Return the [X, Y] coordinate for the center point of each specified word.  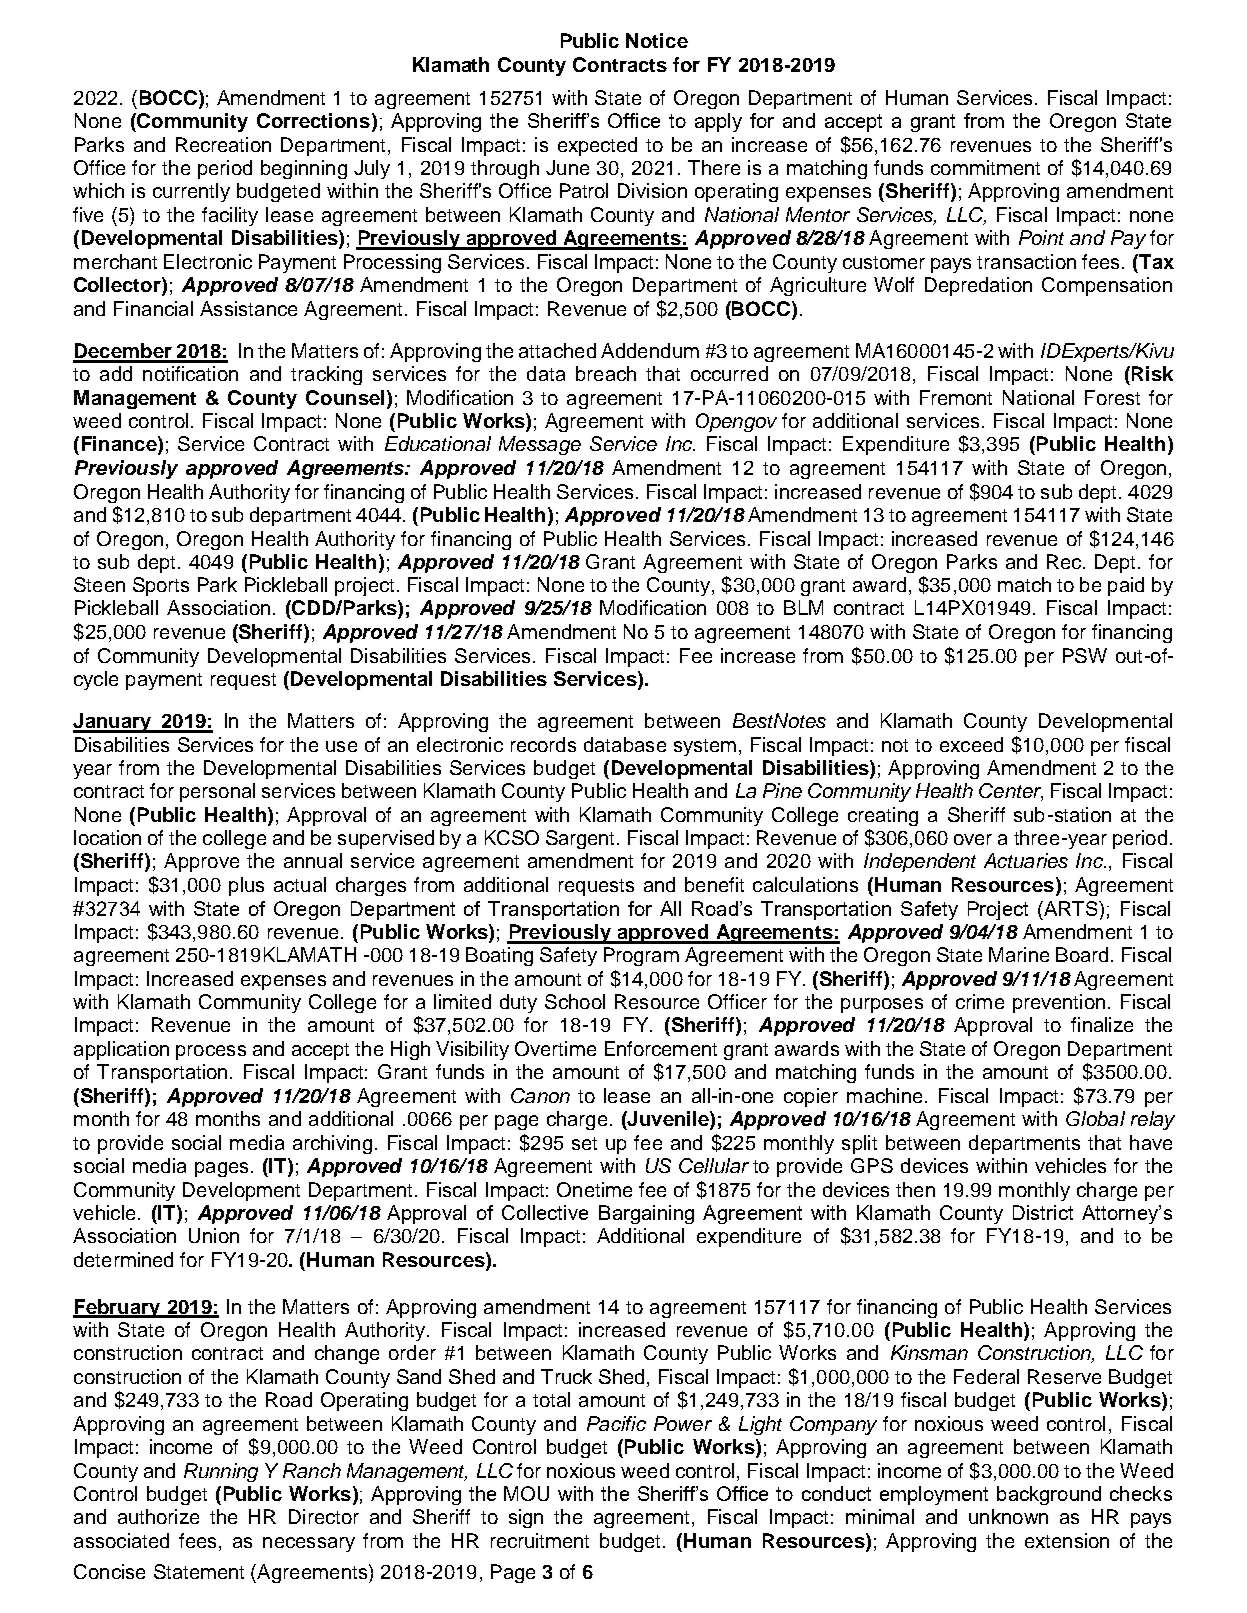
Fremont [956, 397]
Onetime [594, 1189]
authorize [158, 1516]
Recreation [223, 144]
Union [214, 1235]
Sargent [582, 839]
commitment [985, 167]
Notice [657, 40]
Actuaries [1026, 860]
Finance [120, 445]
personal [217, 792]
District [1043, 1212]
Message [540, 445]
